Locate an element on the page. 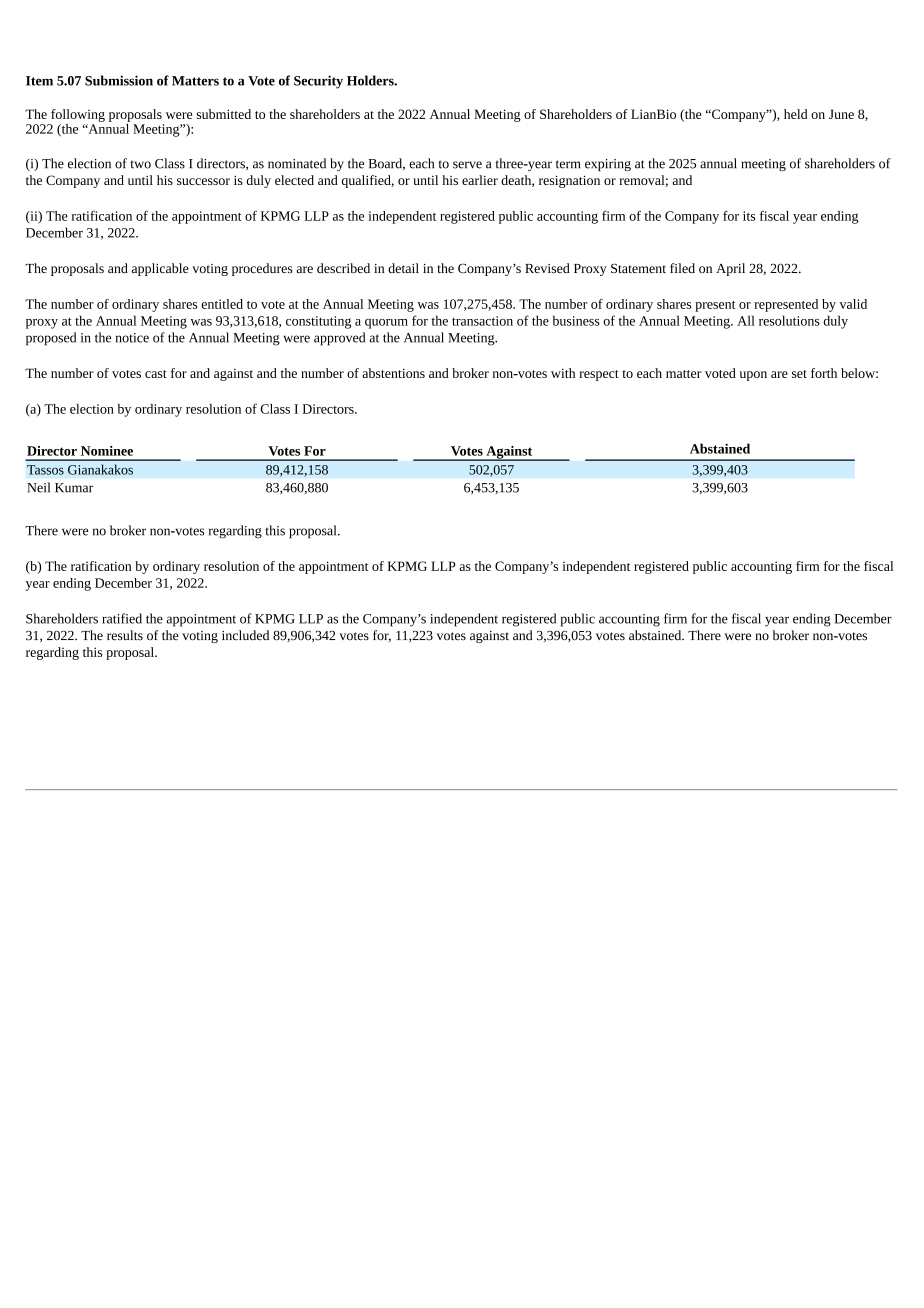 The image size is (924, 1308). abstentions is located at coordinates (393, 373).
